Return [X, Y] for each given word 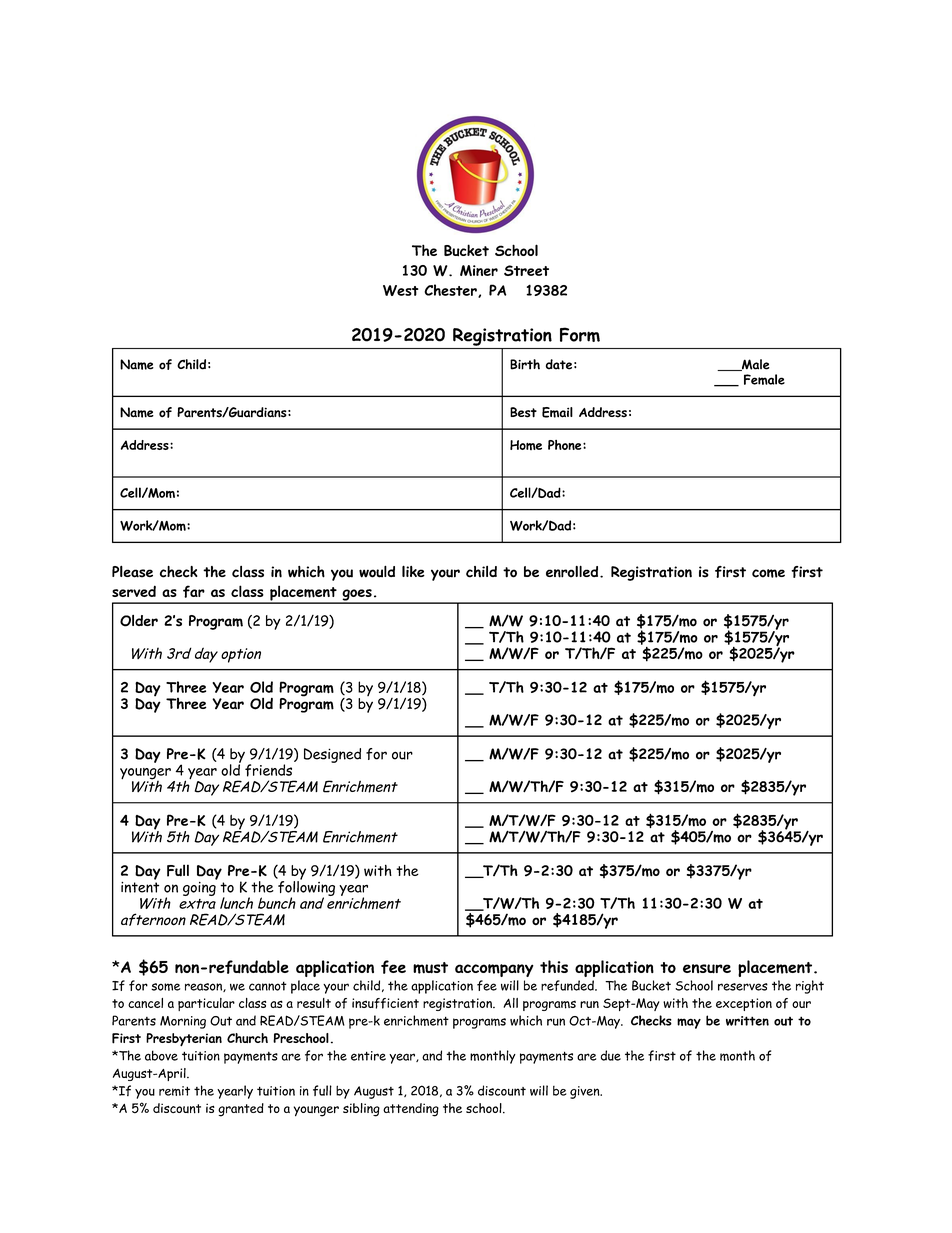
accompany [494, 970]
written [747, 1021]
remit [174, 1091]
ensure [707, 969]
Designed [332, 755]
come [768, 573]
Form [580, 334]
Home [526, 445]
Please [132, 571]
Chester [451, 291]
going [200, 887]
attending [411, 1110]
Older [139, 621]
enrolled [572, 571]
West [401, 290]
